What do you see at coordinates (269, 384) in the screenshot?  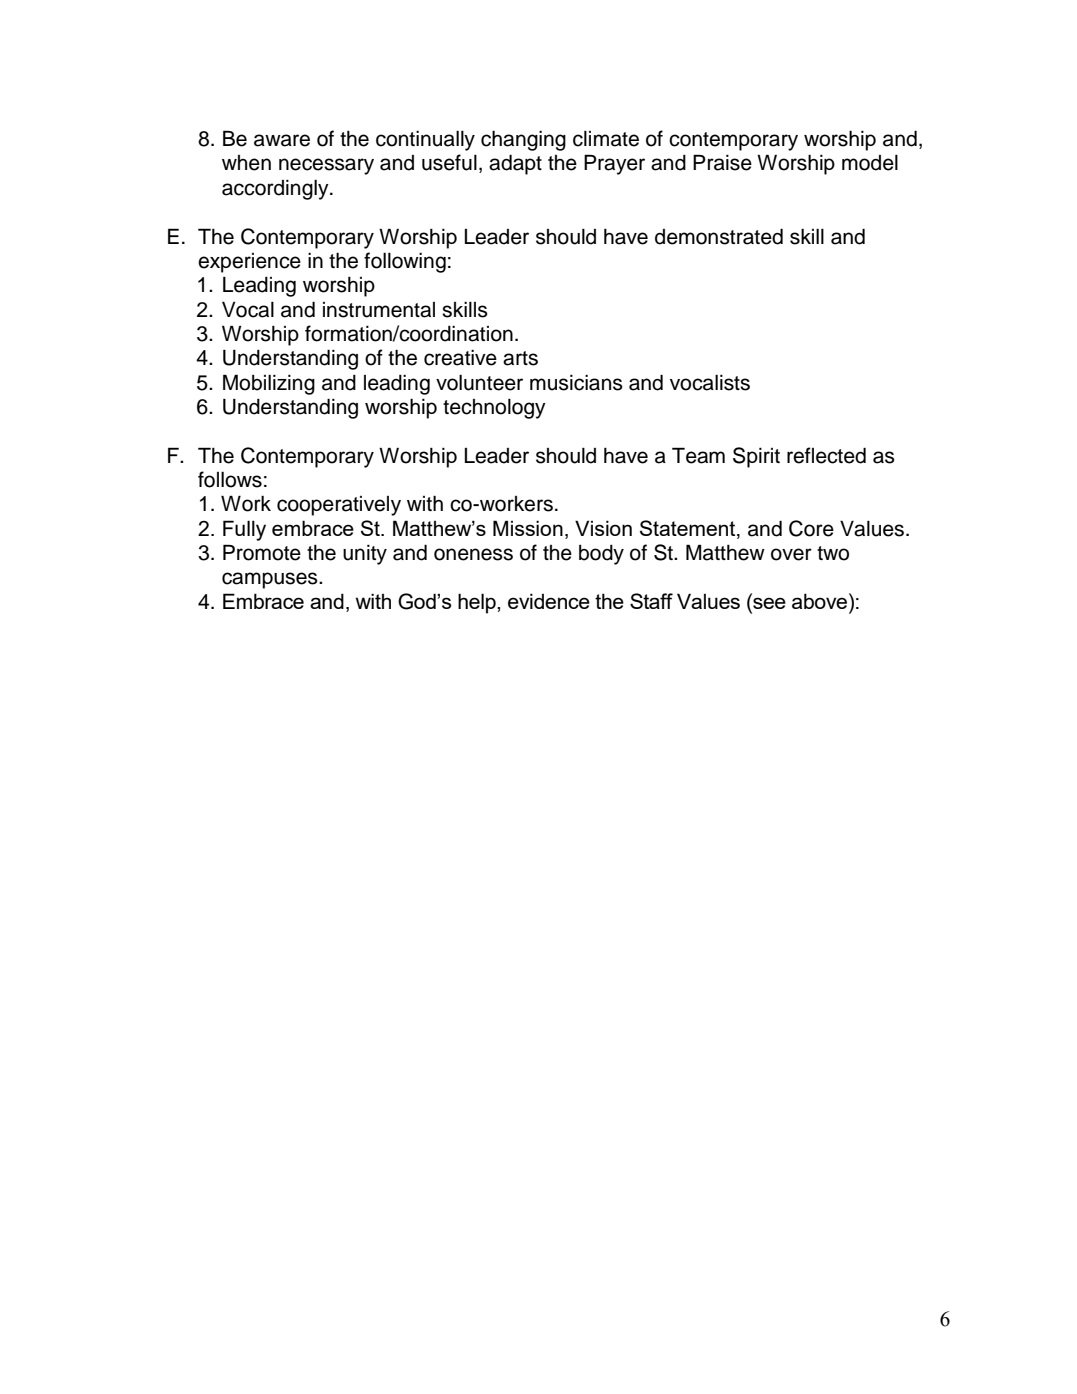 I see `Mobilizing` at bounding box center [269, 384].
